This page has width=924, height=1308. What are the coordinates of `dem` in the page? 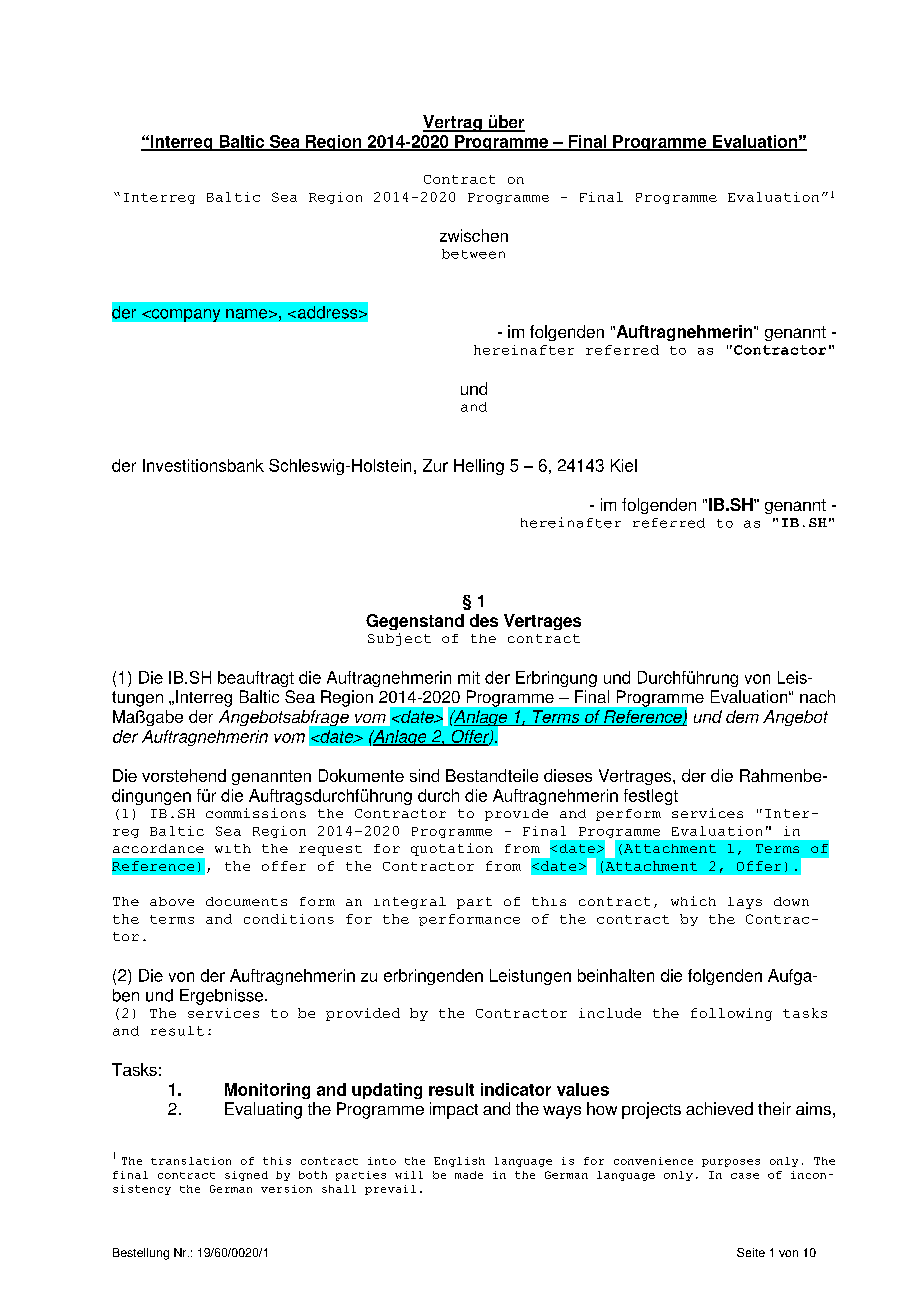 It's located at (742, 716).
